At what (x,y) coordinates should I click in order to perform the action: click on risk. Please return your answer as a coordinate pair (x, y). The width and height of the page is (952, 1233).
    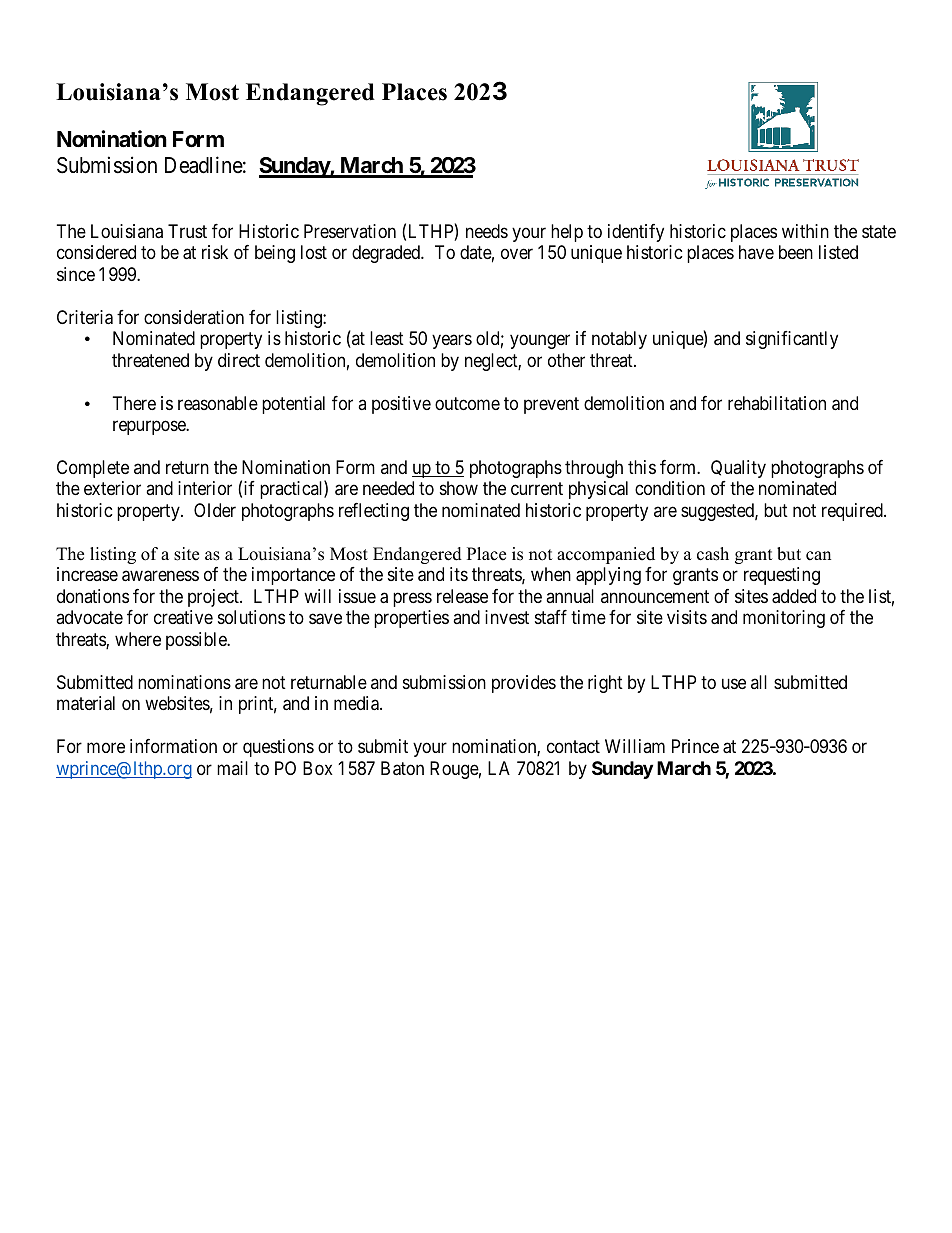
    Looking at the image, I should click on (215, 252).
